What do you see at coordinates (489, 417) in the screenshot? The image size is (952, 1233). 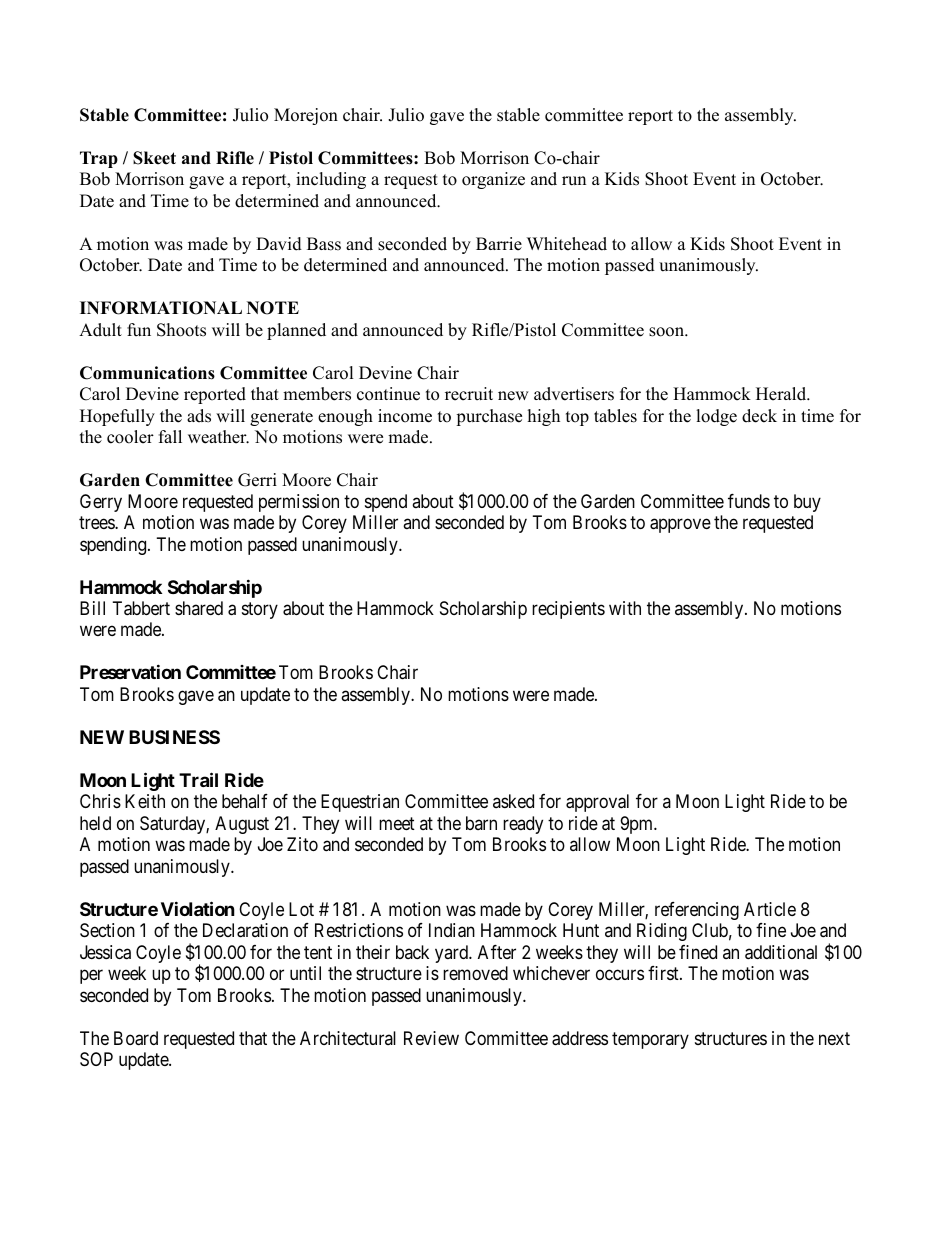 I see `purchase` at bounding box center [489, 417].
